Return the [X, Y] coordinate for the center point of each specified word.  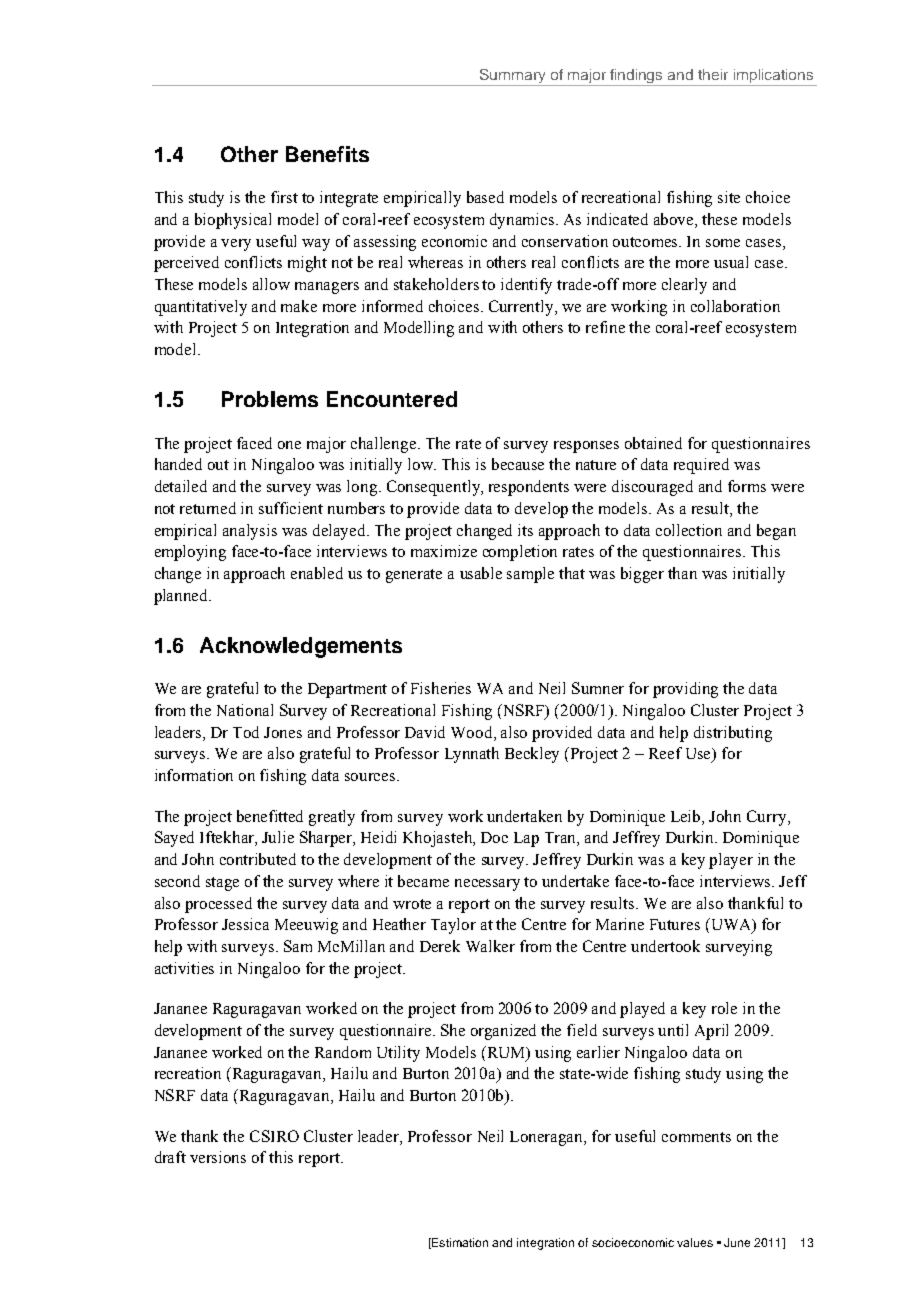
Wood [473, 732]
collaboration [735, 306]
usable [481, 573]
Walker [490, 946]
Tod [246, 732]
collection [689, 530]
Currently [522, 308]
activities [184, 968]
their [713, 74]
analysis [250, 532]
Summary [512, 76]
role [724, 1008]
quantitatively [201, 308]
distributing [733, 734]
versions [218, 1157]
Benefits [327, 154]
